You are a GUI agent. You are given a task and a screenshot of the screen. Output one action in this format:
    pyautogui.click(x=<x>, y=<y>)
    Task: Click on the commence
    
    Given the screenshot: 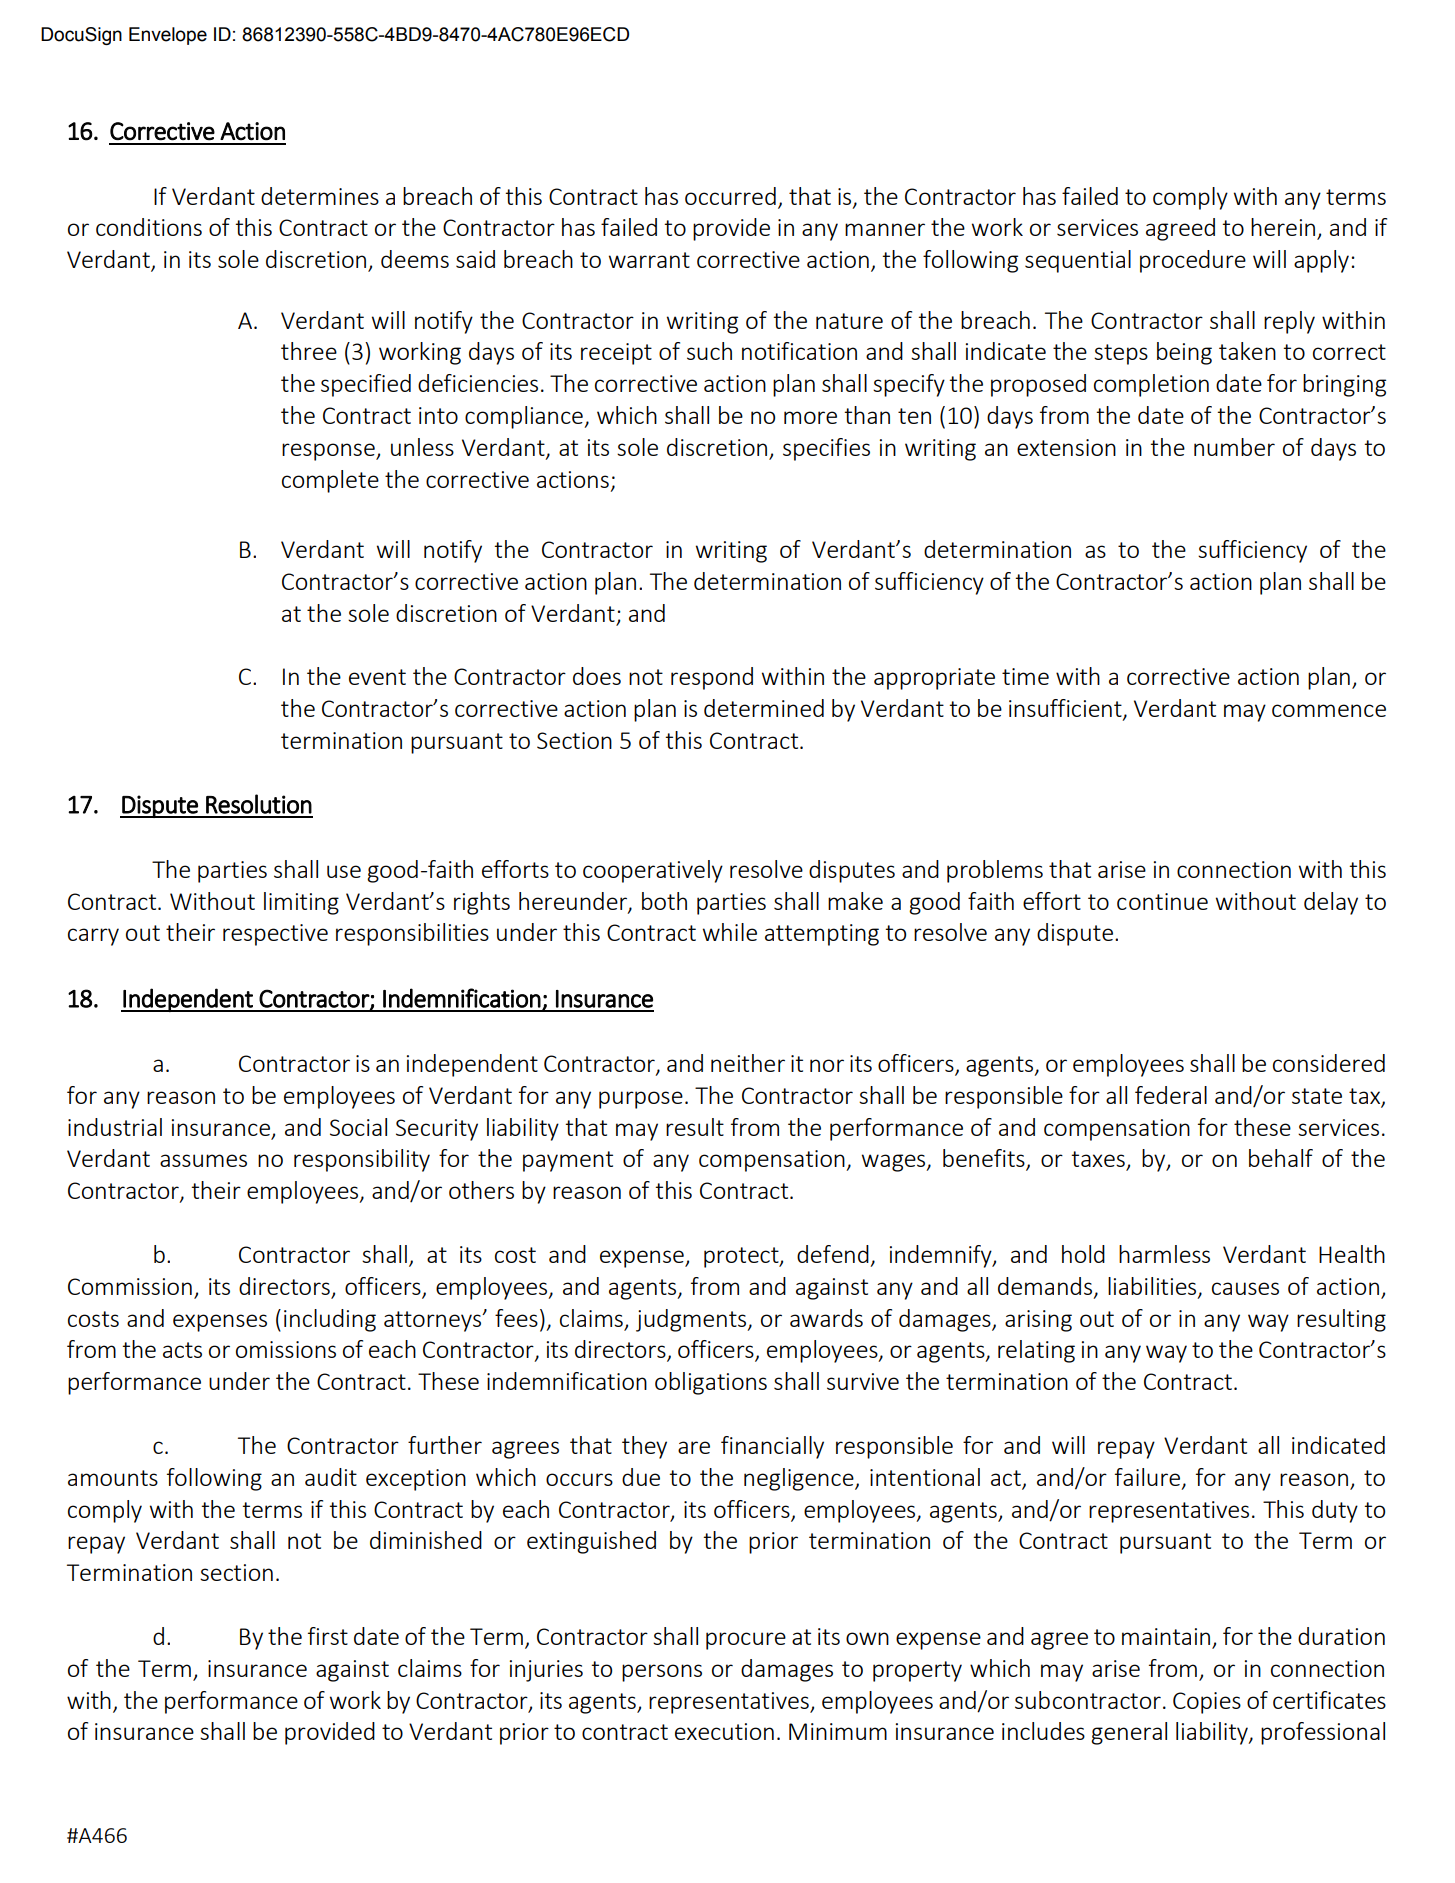 What is the action you would take?
    pyautogui.click(x=1329, y=710)
